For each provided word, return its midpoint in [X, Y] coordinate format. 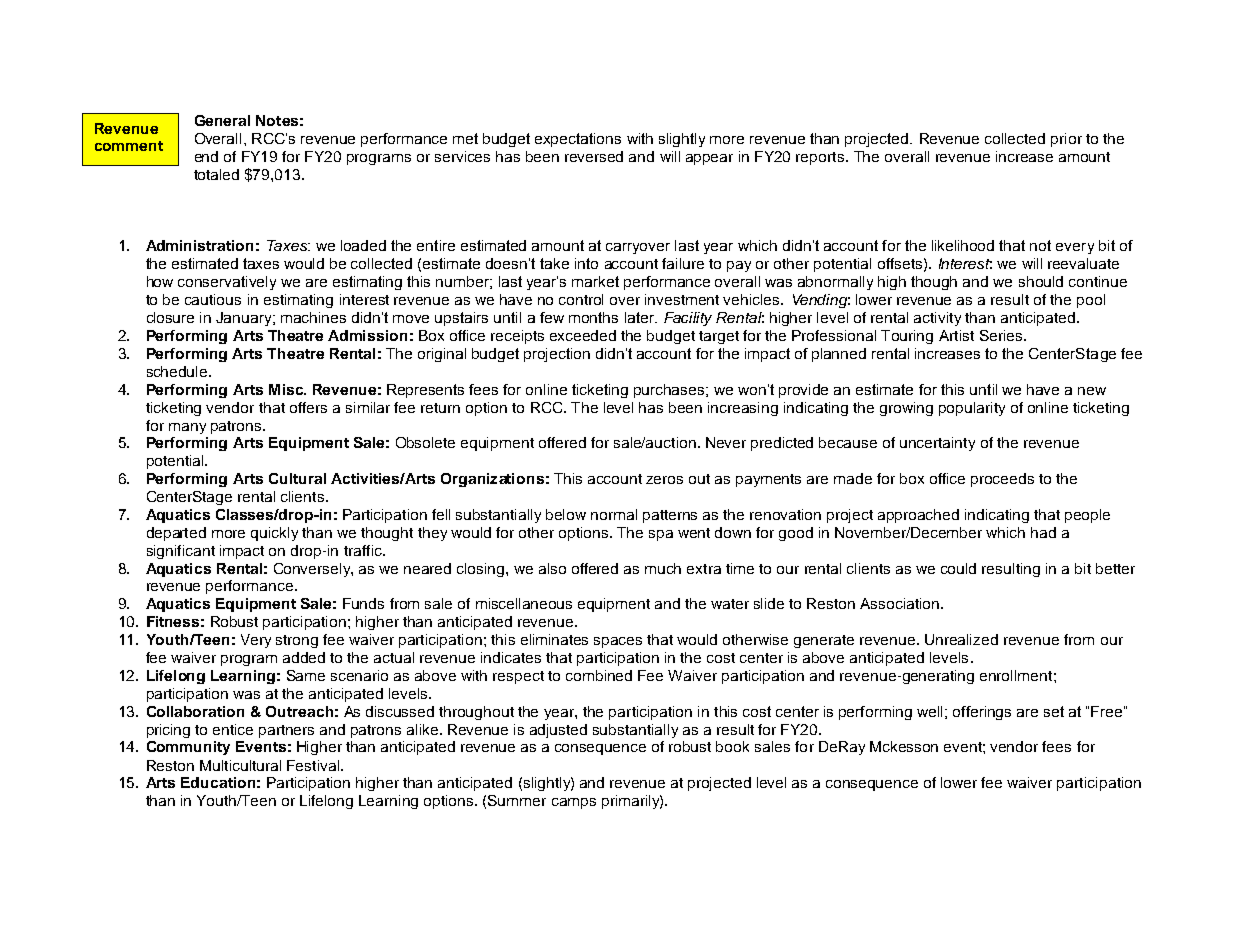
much [663, 568]
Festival [314, 765]
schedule [178, 371]
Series [1001, 335]
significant [181, 552]
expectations [578, 140]
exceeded [583, 335]
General [222, 120]
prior [1066, 140]
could [958, 568]
